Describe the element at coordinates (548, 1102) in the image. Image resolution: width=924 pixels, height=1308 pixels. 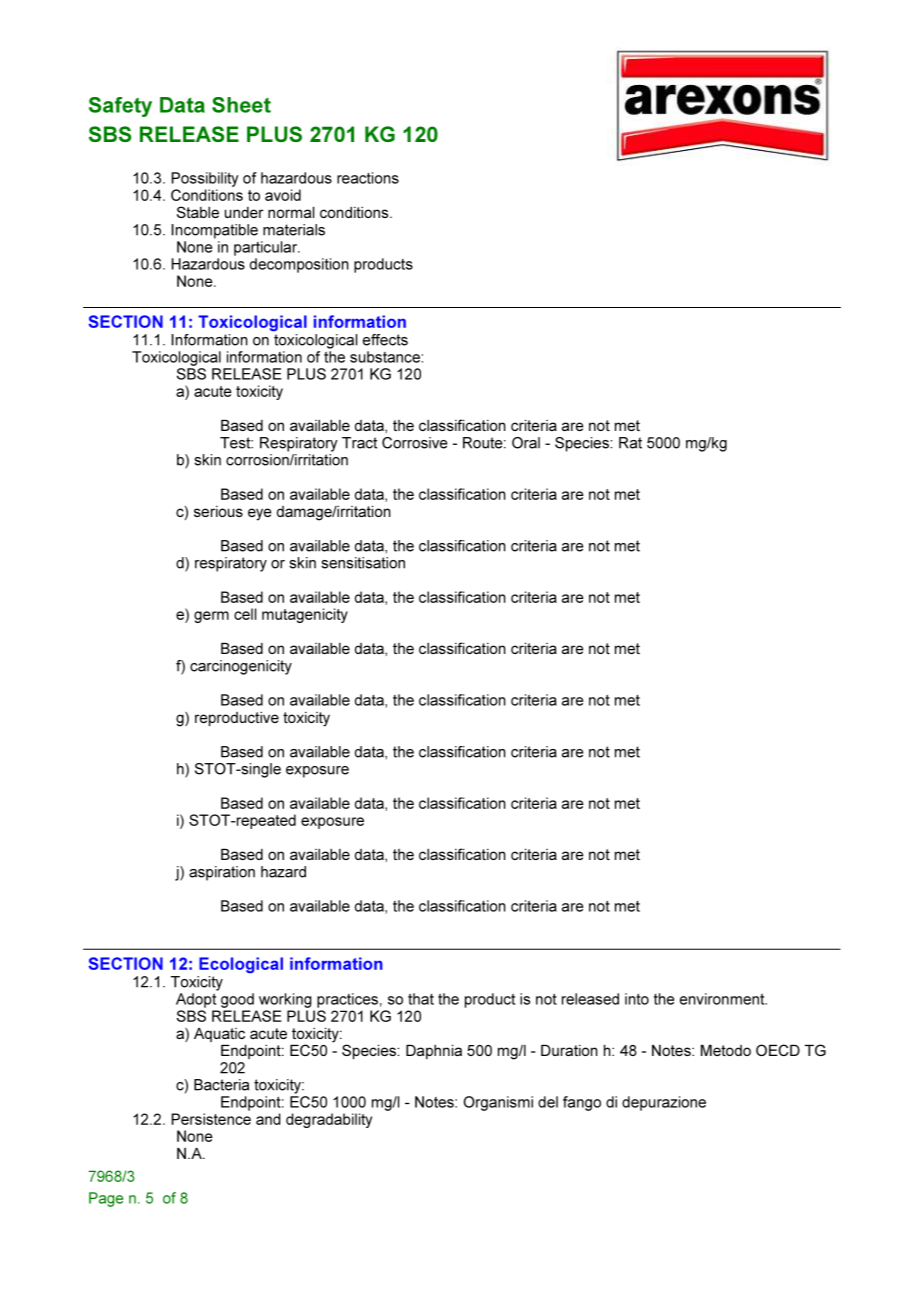
I see `del` at that location.
